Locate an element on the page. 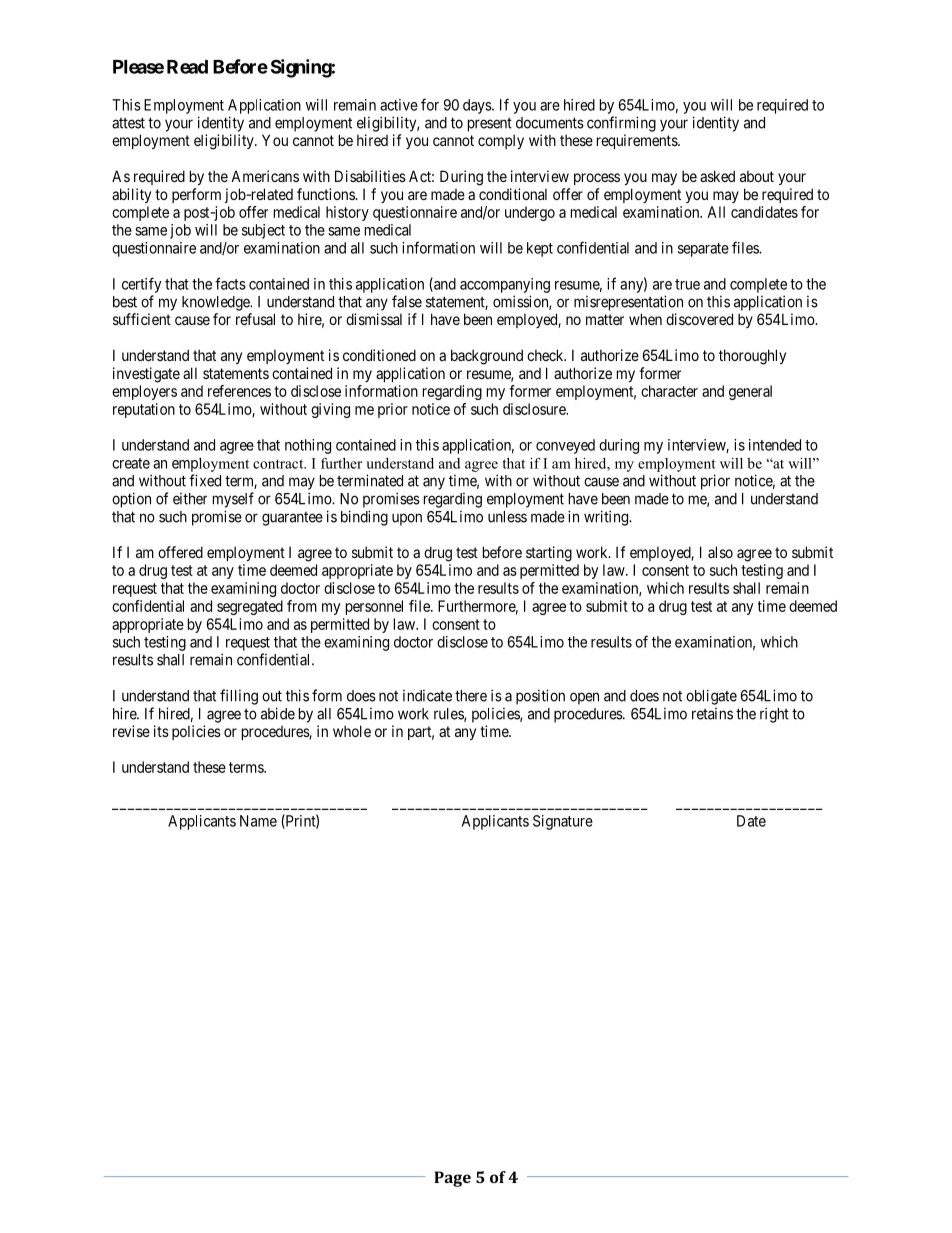 The image size is (952, 1233). Name is located at coordinates (258, 821).
